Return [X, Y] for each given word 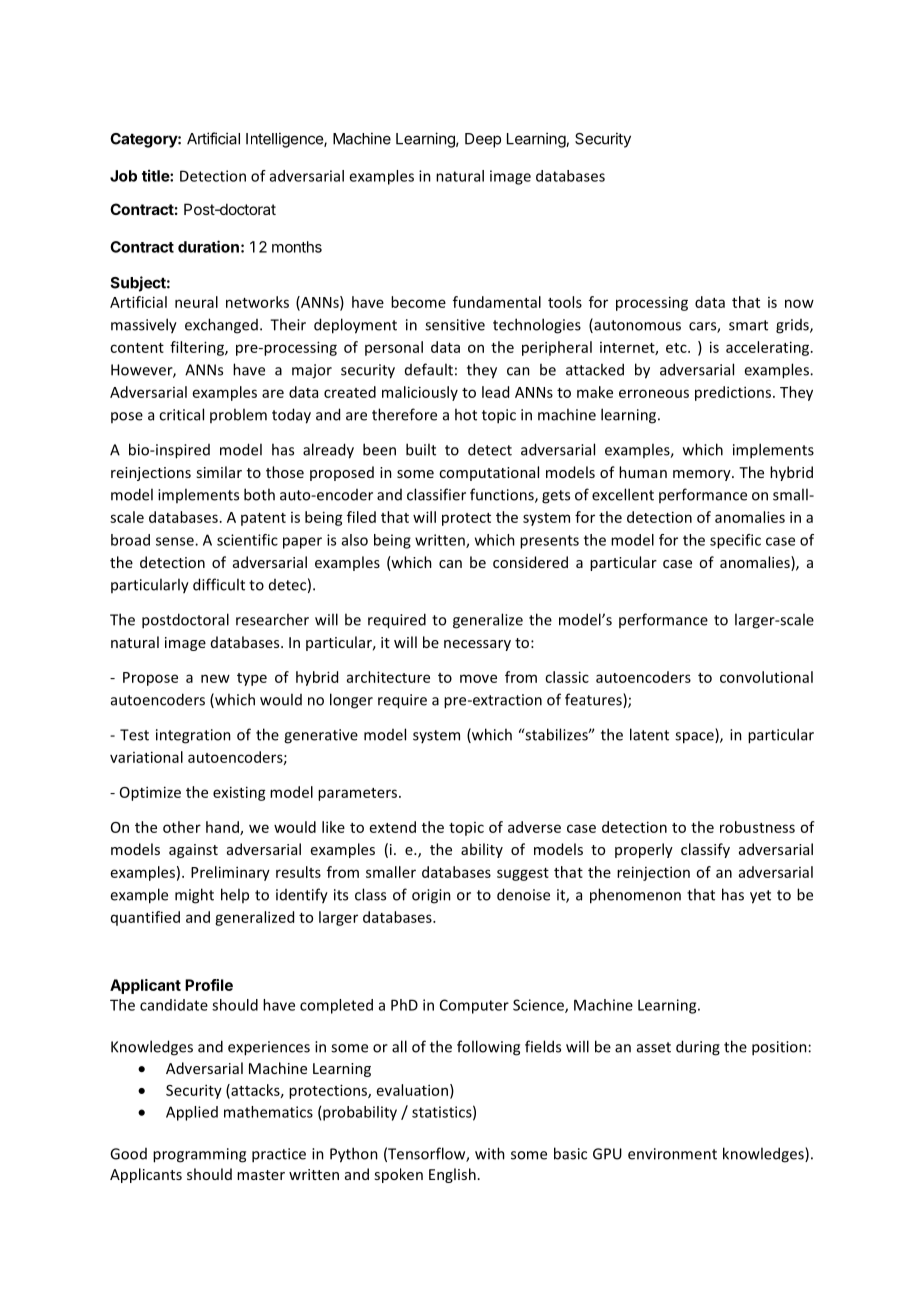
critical [181, 414]
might [194, 896]
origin [431, 896]
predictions [733, 393]
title [156, 175]
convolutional [766, 677]
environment [672, 1154]
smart [748, 325]
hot [466, 414]
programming [199, 1155]
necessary [477, 645]
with [490, 1153]
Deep [483, 140]
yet [760, 897]
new [215, 678]
